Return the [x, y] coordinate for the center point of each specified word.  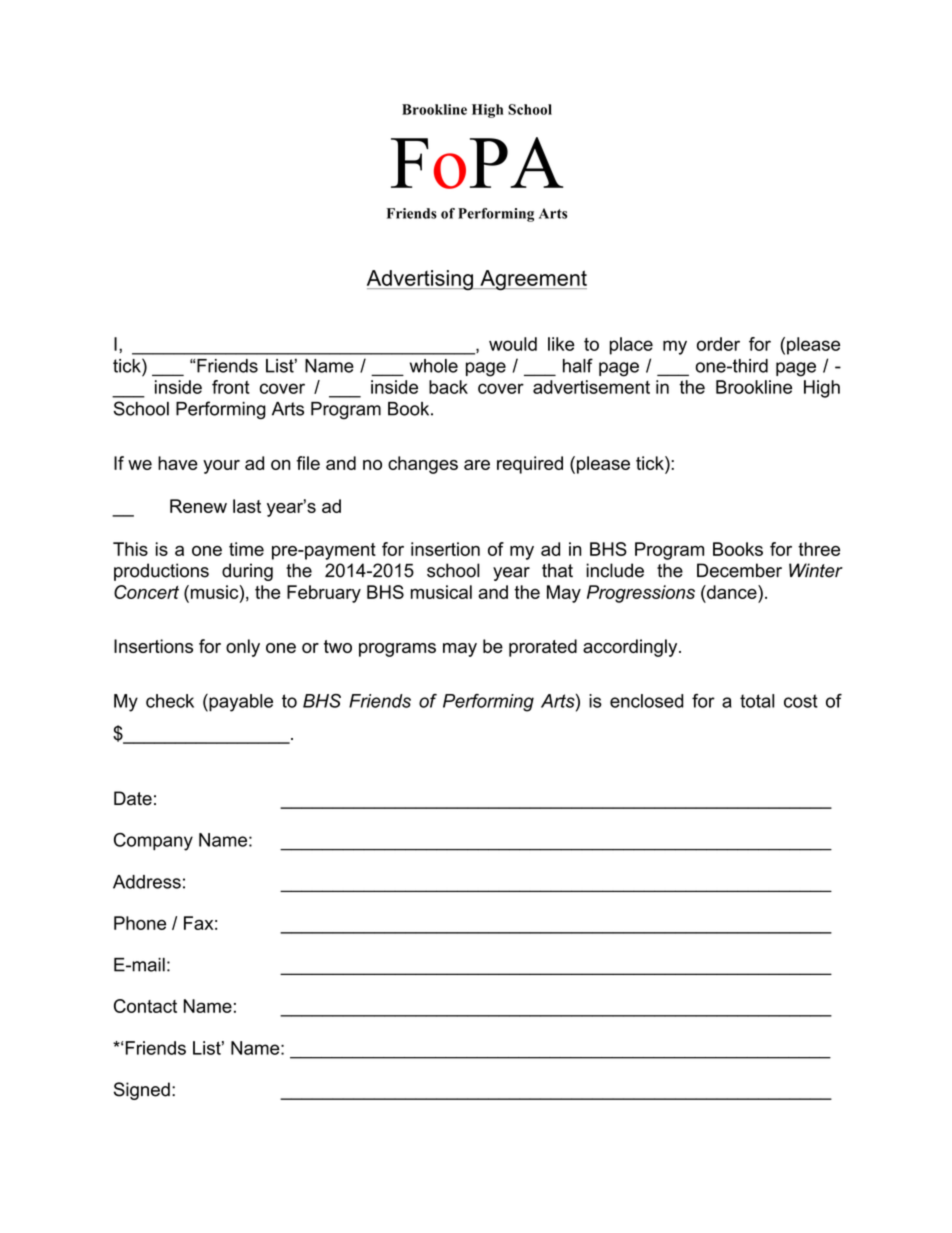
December [739, 570]
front [231, 387]
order [718, 344]
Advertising [421, 280]
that [557, 570]
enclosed [647, 701]
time [246, 549]
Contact [145, 1006]
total [757, 701]
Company [153, 842]
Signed [142, 1091]
